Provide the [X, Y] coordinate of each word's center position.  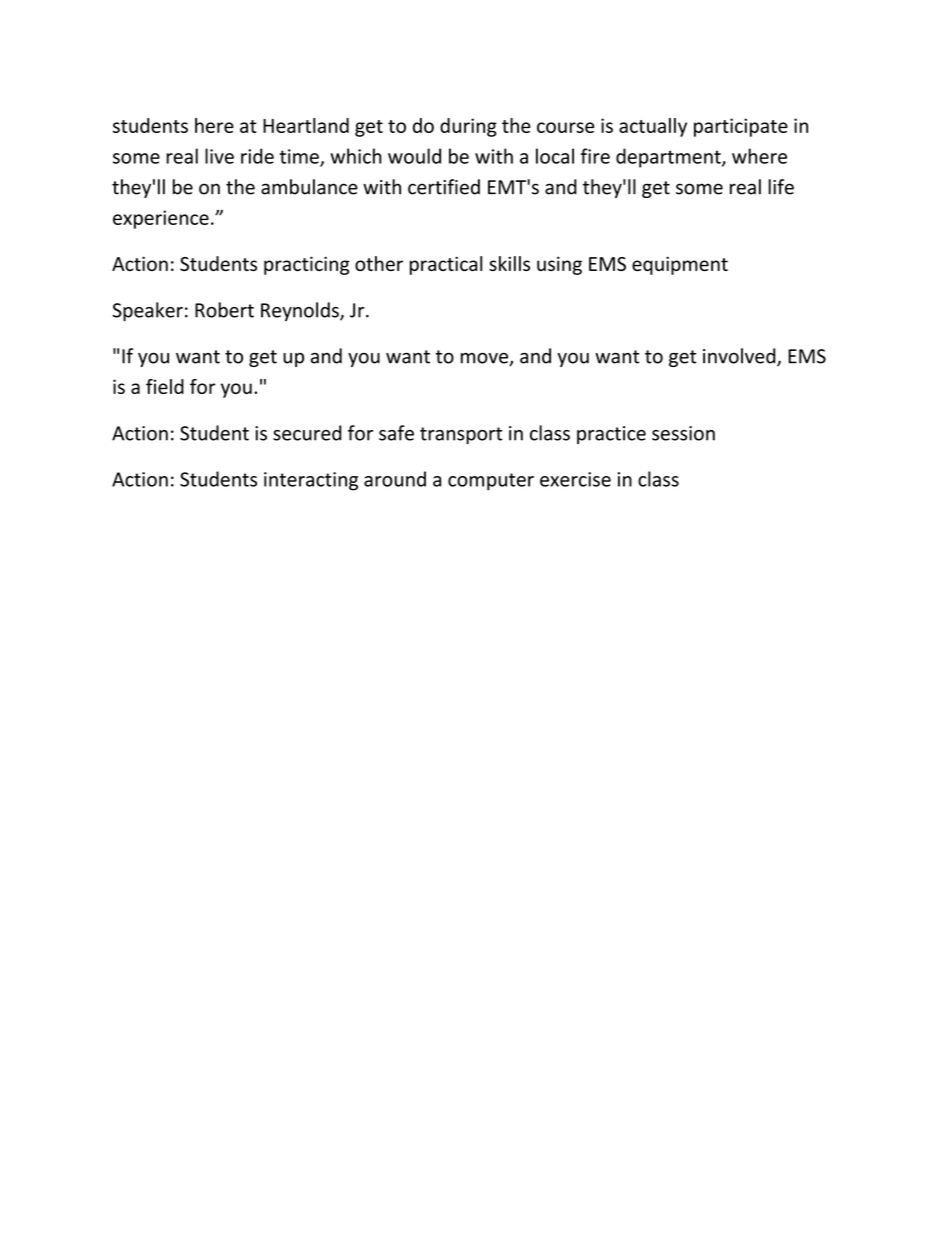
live [219, 156]
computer [491, 482]
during [468, 127]
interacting [311, 481]
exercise [575, 479]
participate [741, 127]
